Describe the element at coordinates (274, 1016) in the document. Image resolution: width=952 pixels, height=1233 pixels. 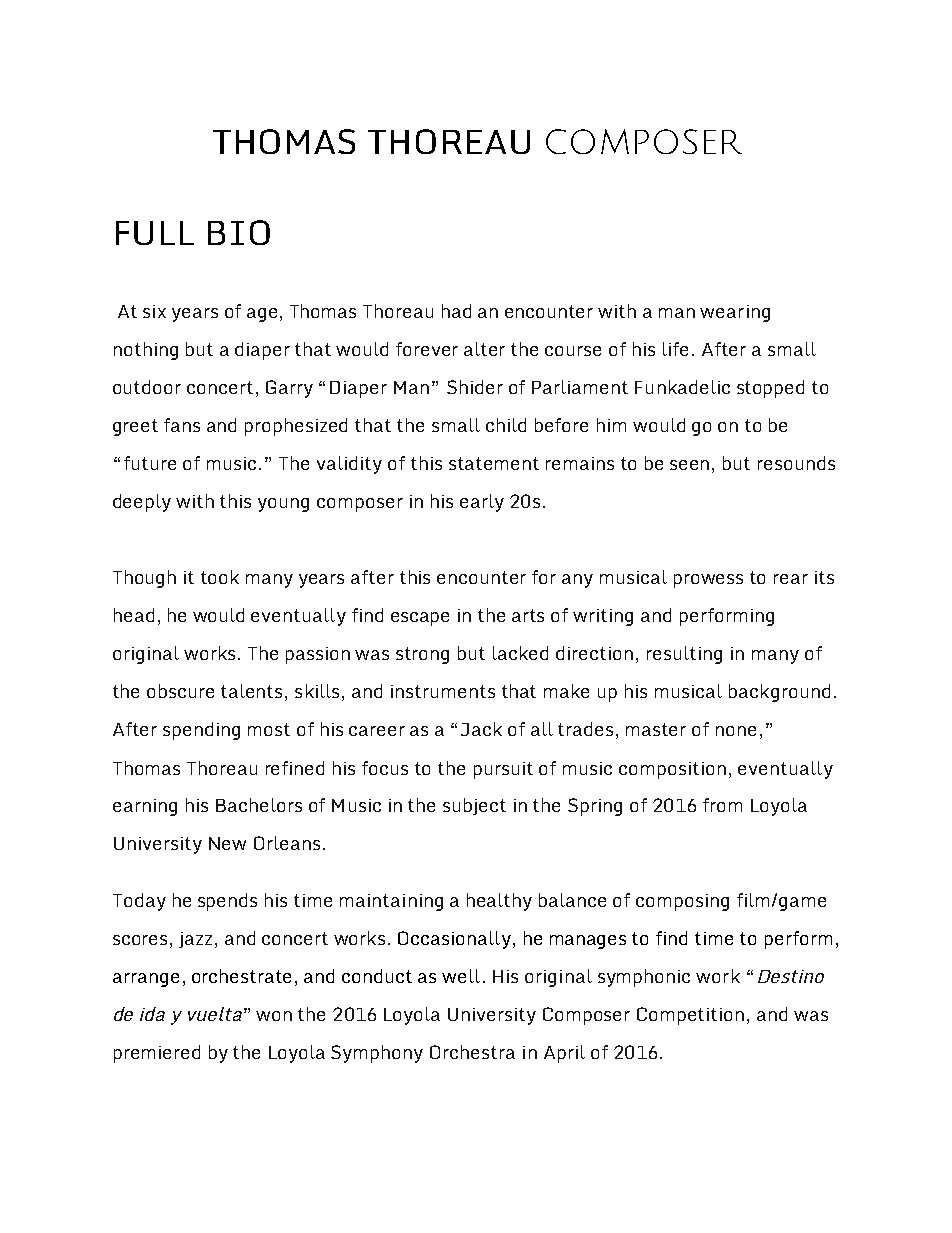
I see `won` at that location.
